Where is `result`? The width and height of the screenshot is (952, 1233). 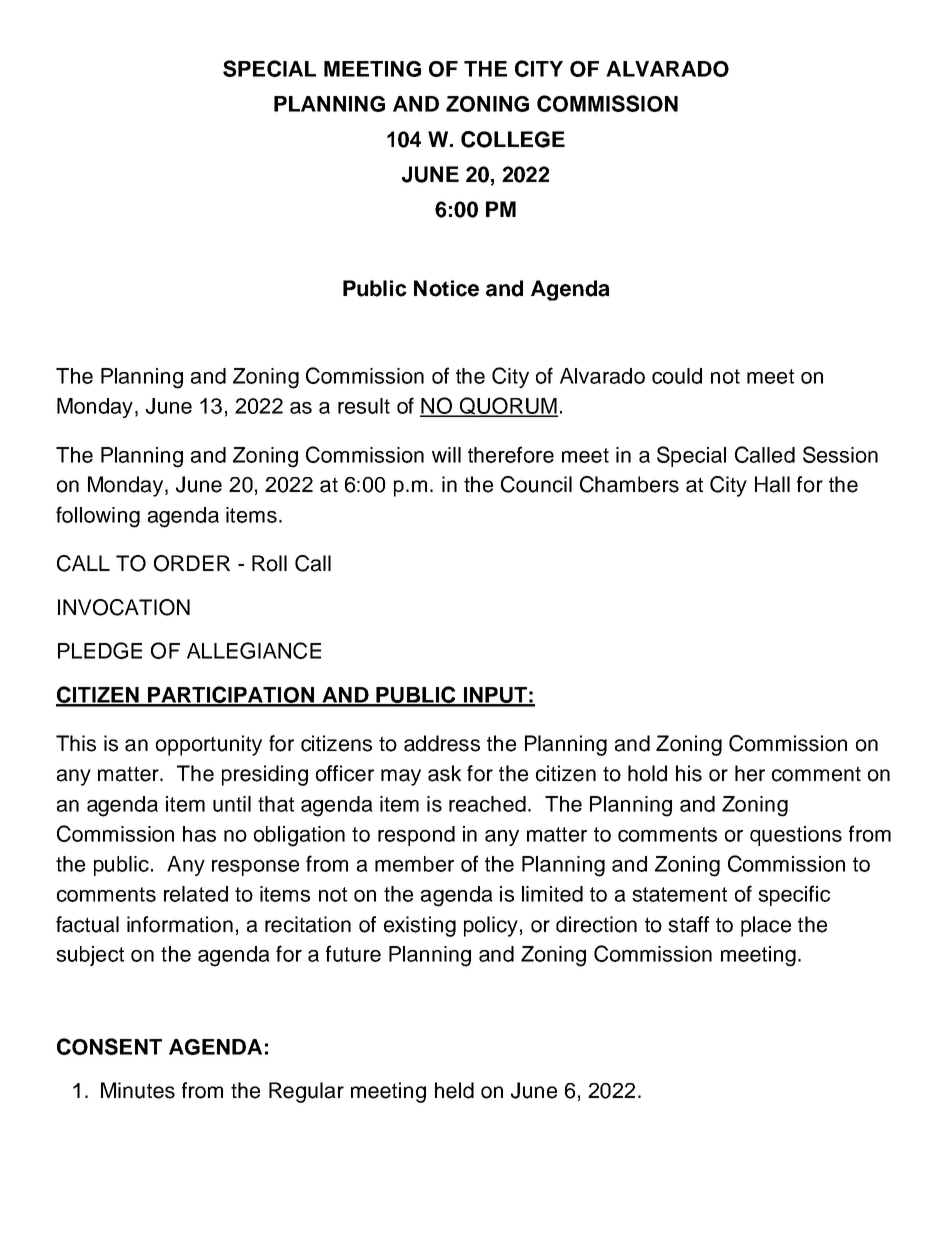 result is located at coordinates (364, 406).
